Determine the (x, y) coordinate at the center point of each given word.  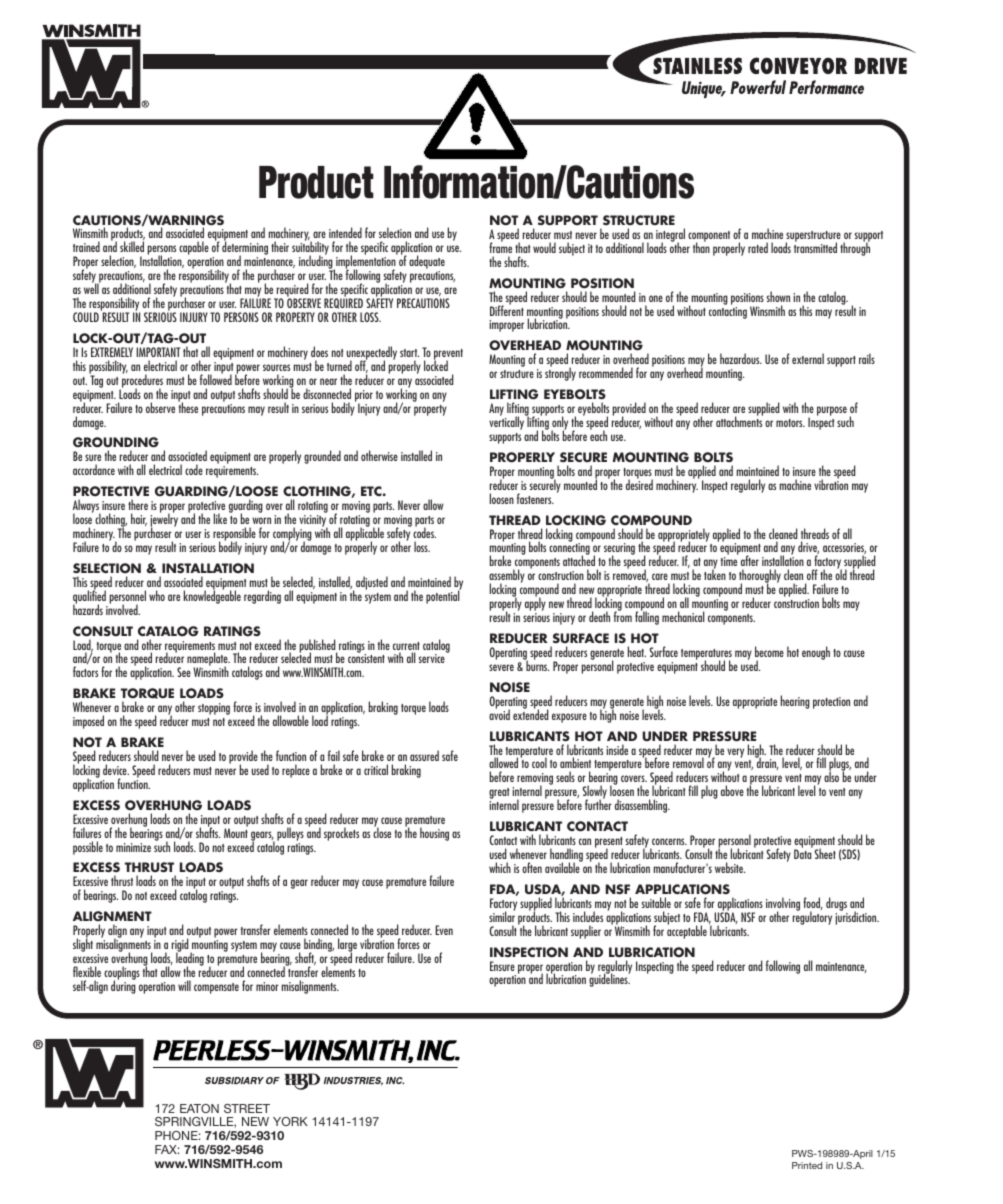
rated (758, 247)
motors (790, 423)
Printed (807, 1165)
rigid (181, 946)
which (500, 867)
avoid (499, 713)
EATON (199, 1108)
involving (783, 905)
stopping (214, 709)
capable (194, 248)
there (138, 504)
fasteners (535, 498)
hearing (795, 702)
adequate (427, 263)
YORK (290, 1121)
